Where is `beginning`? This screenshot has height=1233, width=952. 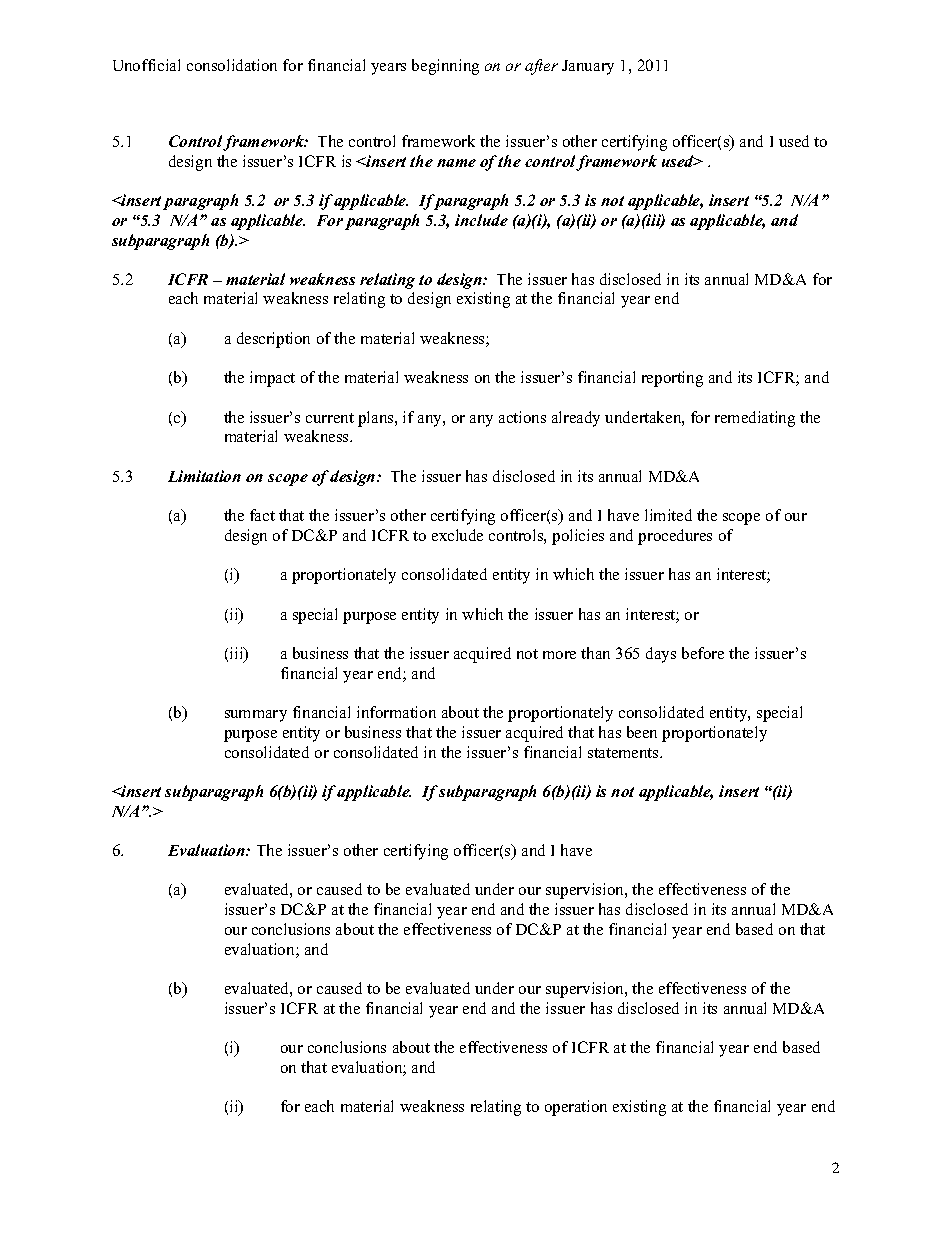 beginning is located at coordinates (445, 67).
